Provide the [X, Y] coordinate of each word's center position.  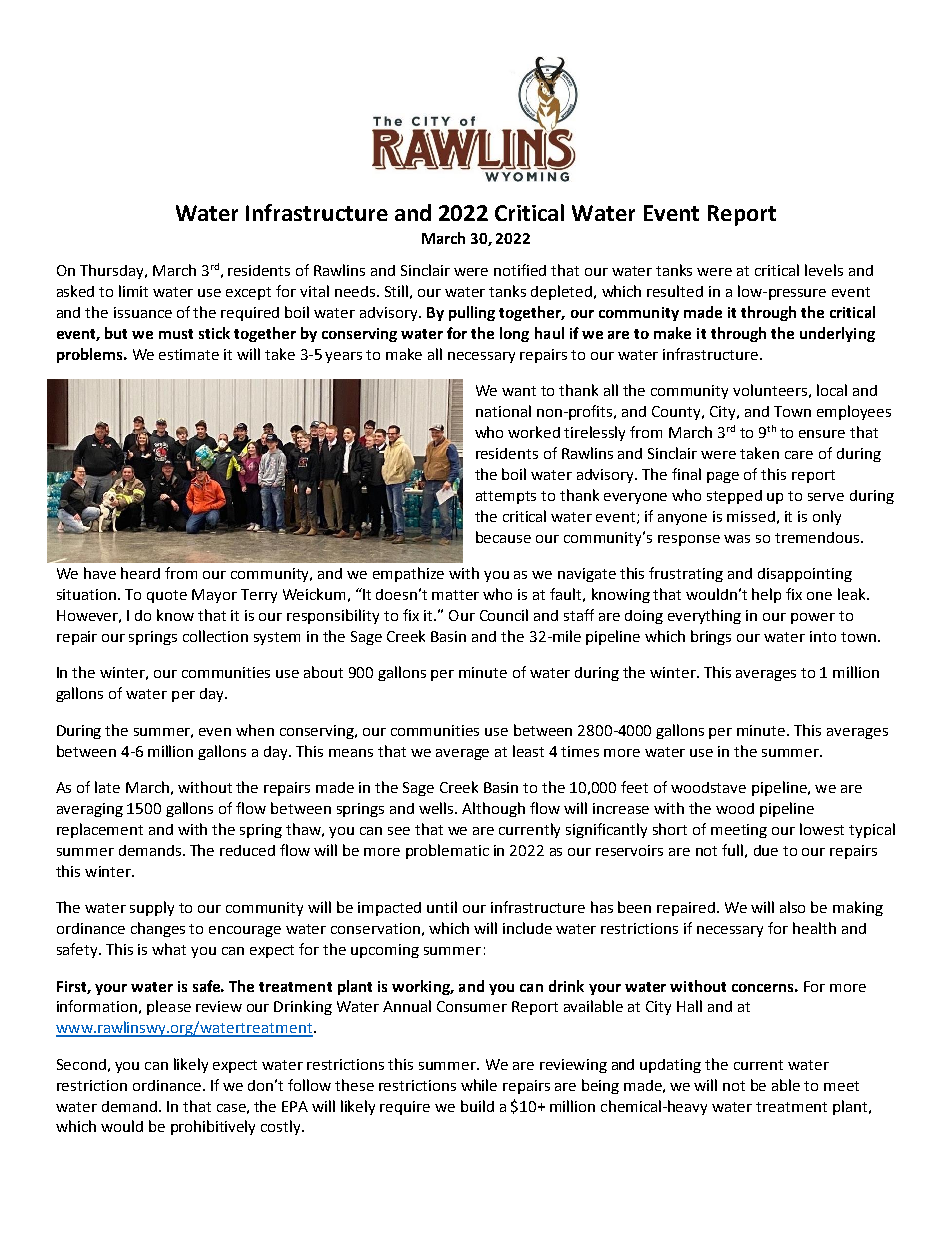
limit [133, 291]
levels [824, 270]
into [823, 636]
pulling [472, 313]
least [528, 751]
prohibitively [213, 1127]
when [255, 730]
